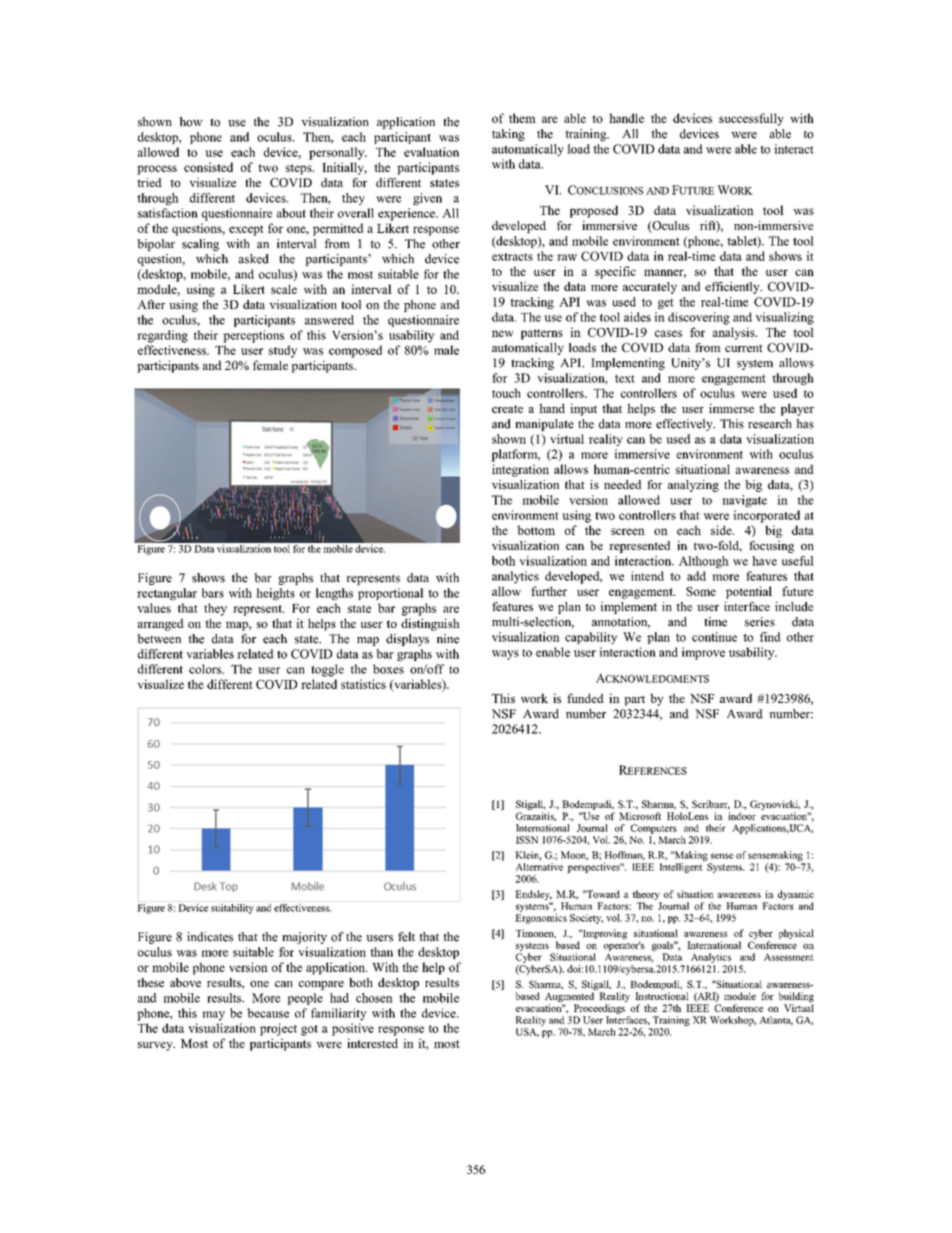 The height and width of the screenshot is (1233, 952). I want to click on improve, so click(703, 653).
